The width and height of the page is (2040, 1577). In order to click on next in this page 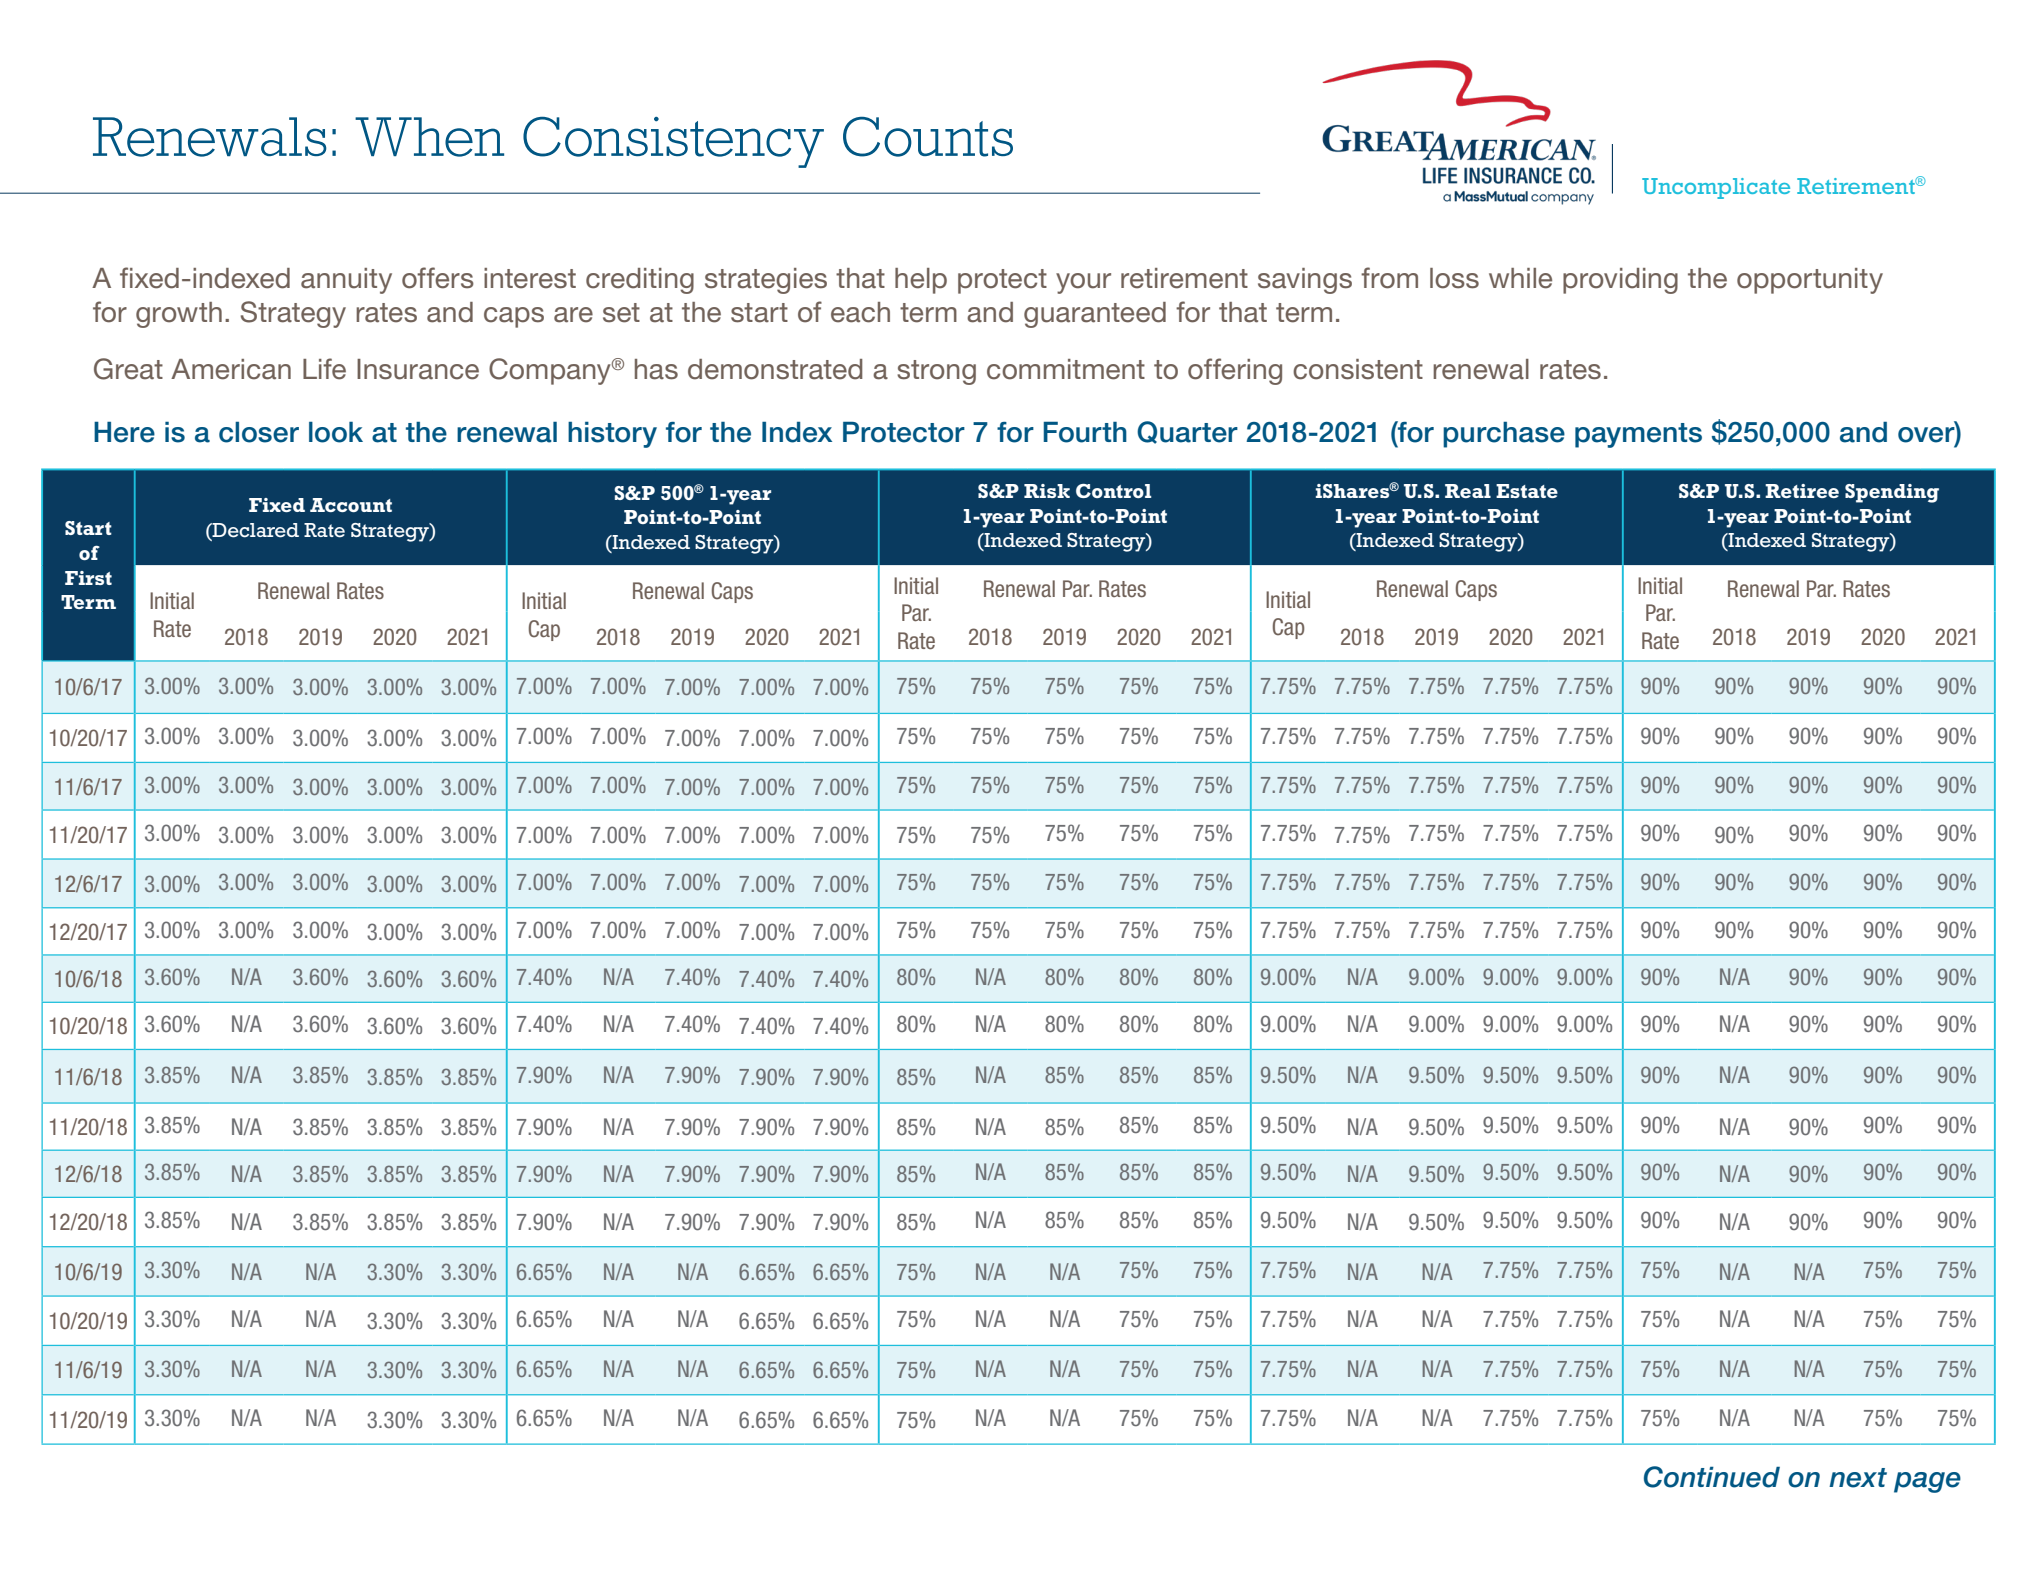, I will do `click(1858, 1478)`.
